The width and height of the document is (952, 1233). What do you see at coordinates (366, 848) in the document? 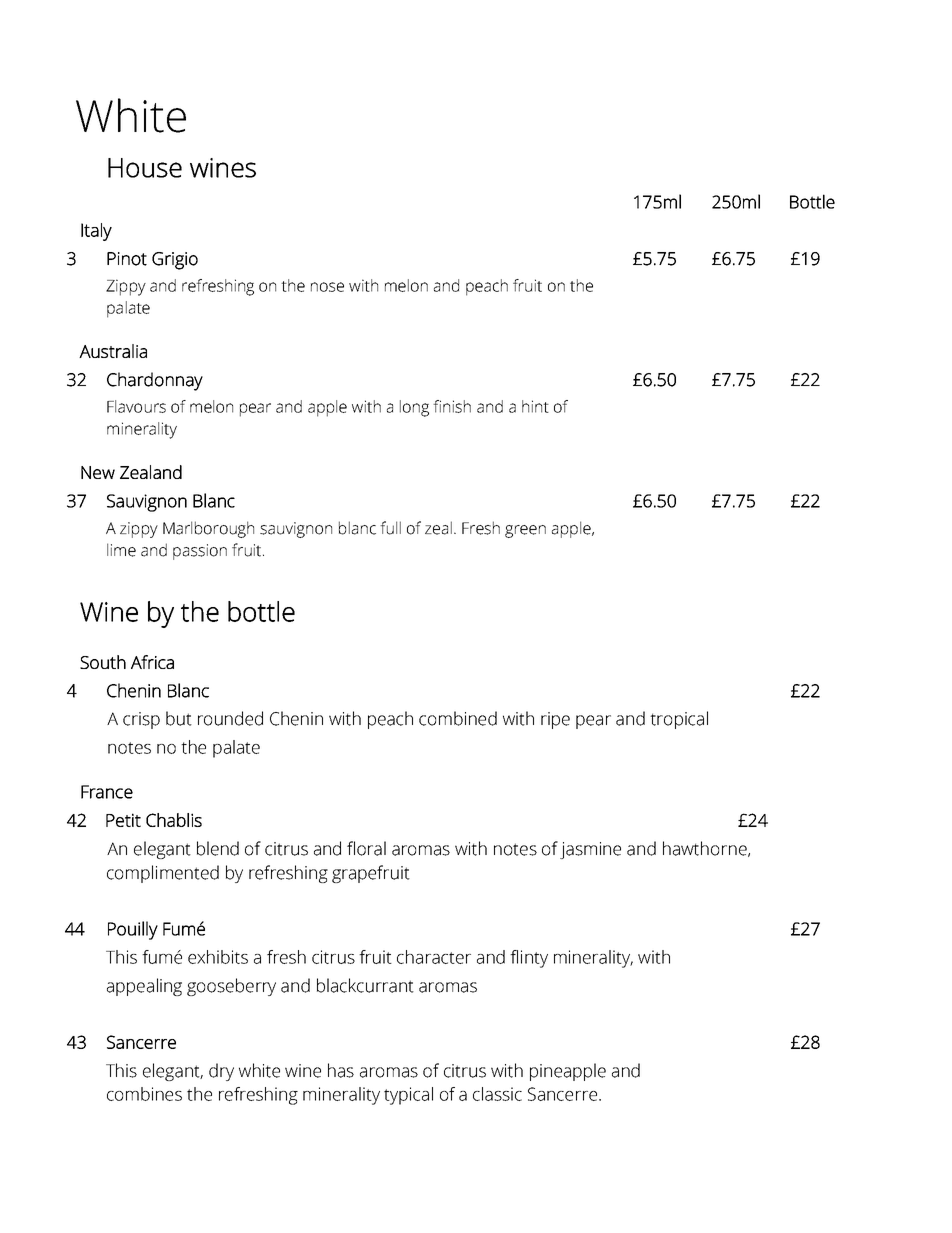
I see `floral` at bounding box center [366, 848].
